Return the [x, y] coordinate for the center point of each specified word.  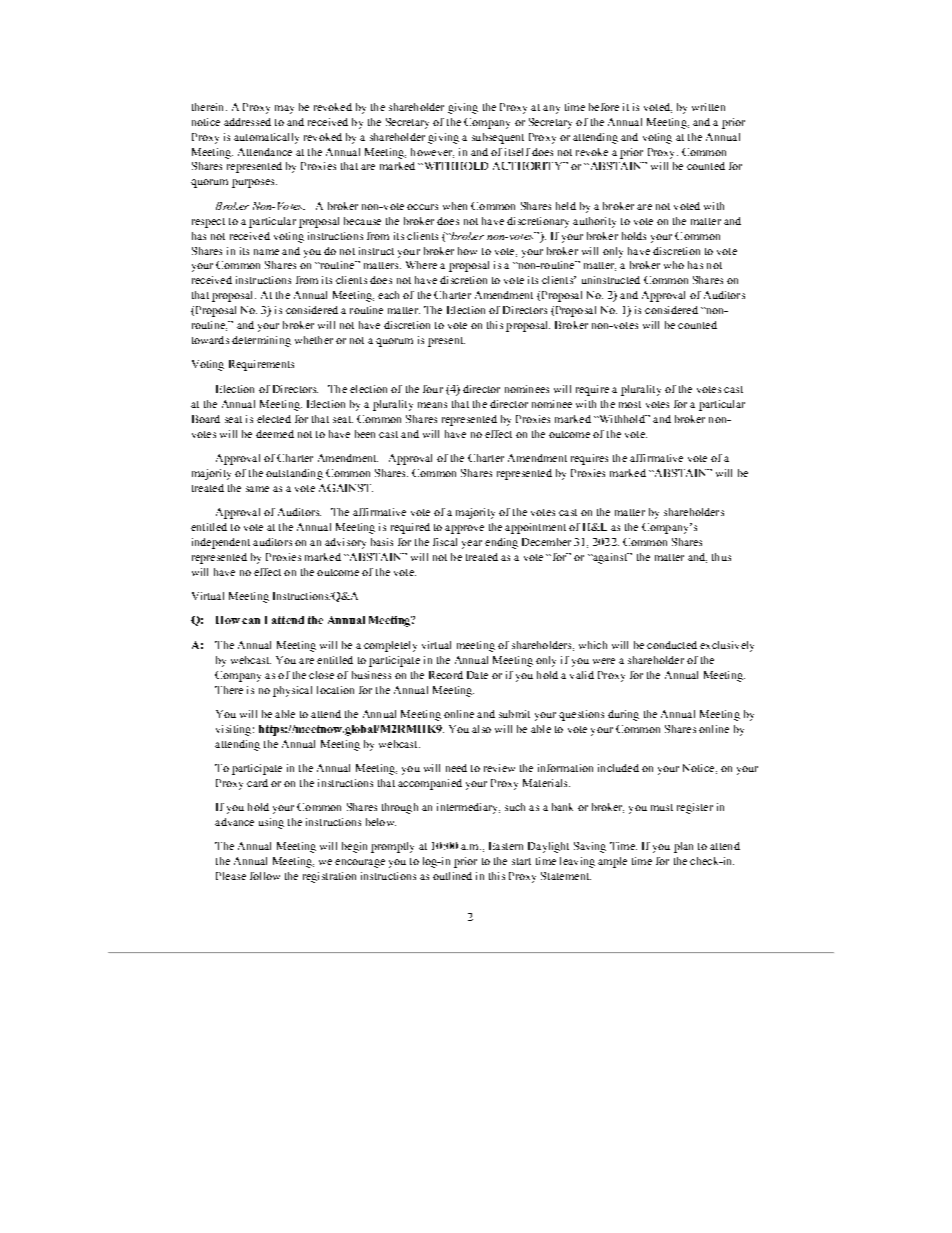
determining [261, 341]
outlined [452, 876]
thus [721, 557]
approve [464, 529]
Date [477, 675]
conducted [672, 645]
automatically [266, 138]
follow [265, 876]
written [708, 107]
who [674, 265]
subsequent [498, 138]
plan [683, 847]
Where [421, 265]
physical [292, 691]
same [257, 489]
